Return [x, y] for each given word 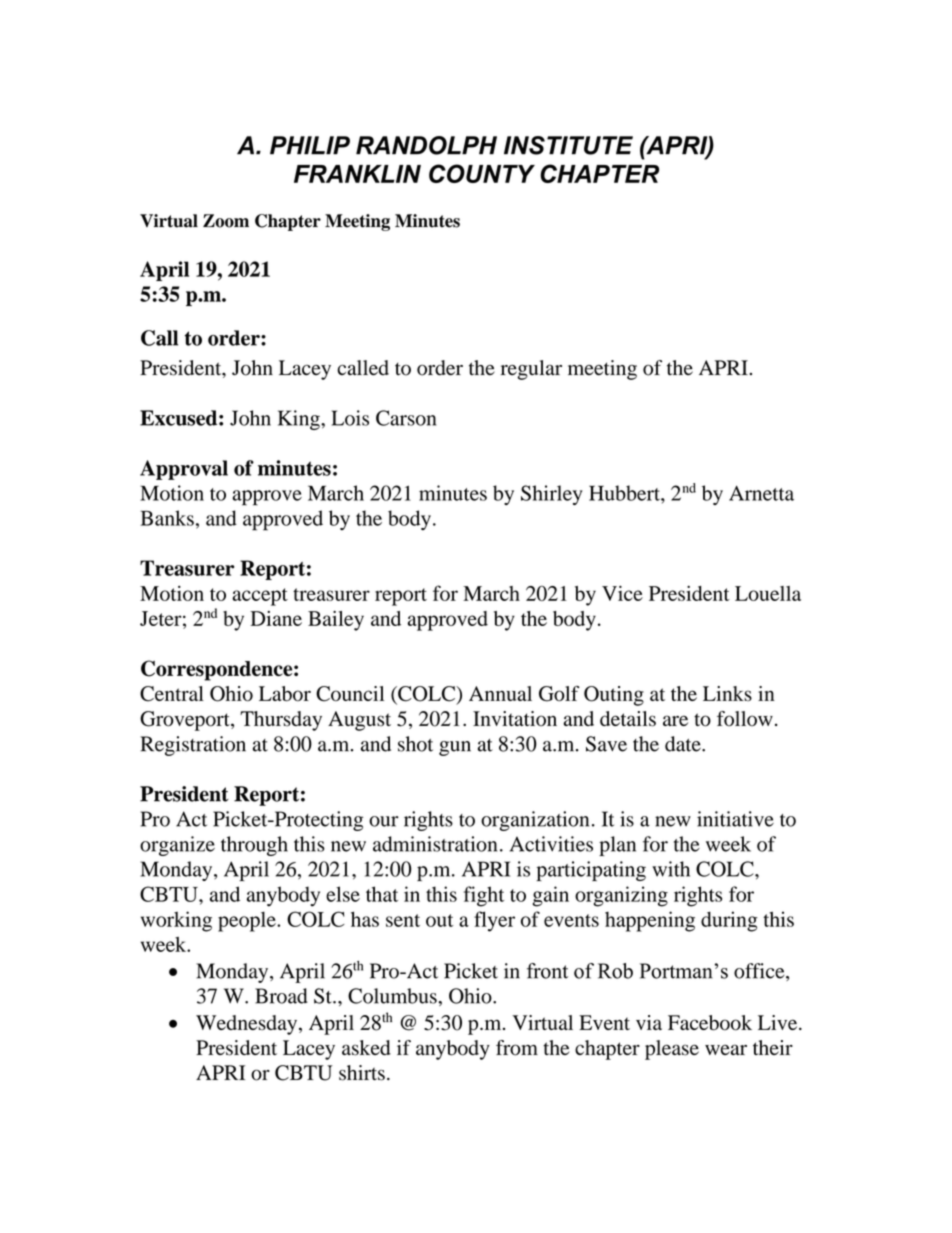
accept [260, 597]
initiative [735, 819]
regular [531, 370]
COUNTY [482, 173]
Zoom [226, 221]
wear [726, 1049]
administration [435, 844]
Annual [500, 693]
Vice [622, 593]
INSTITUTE [568, 145]
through [254, 846]
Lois [350, 418]
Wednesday [248, 1025]
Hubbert [625, 493]
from [517, 1048]
